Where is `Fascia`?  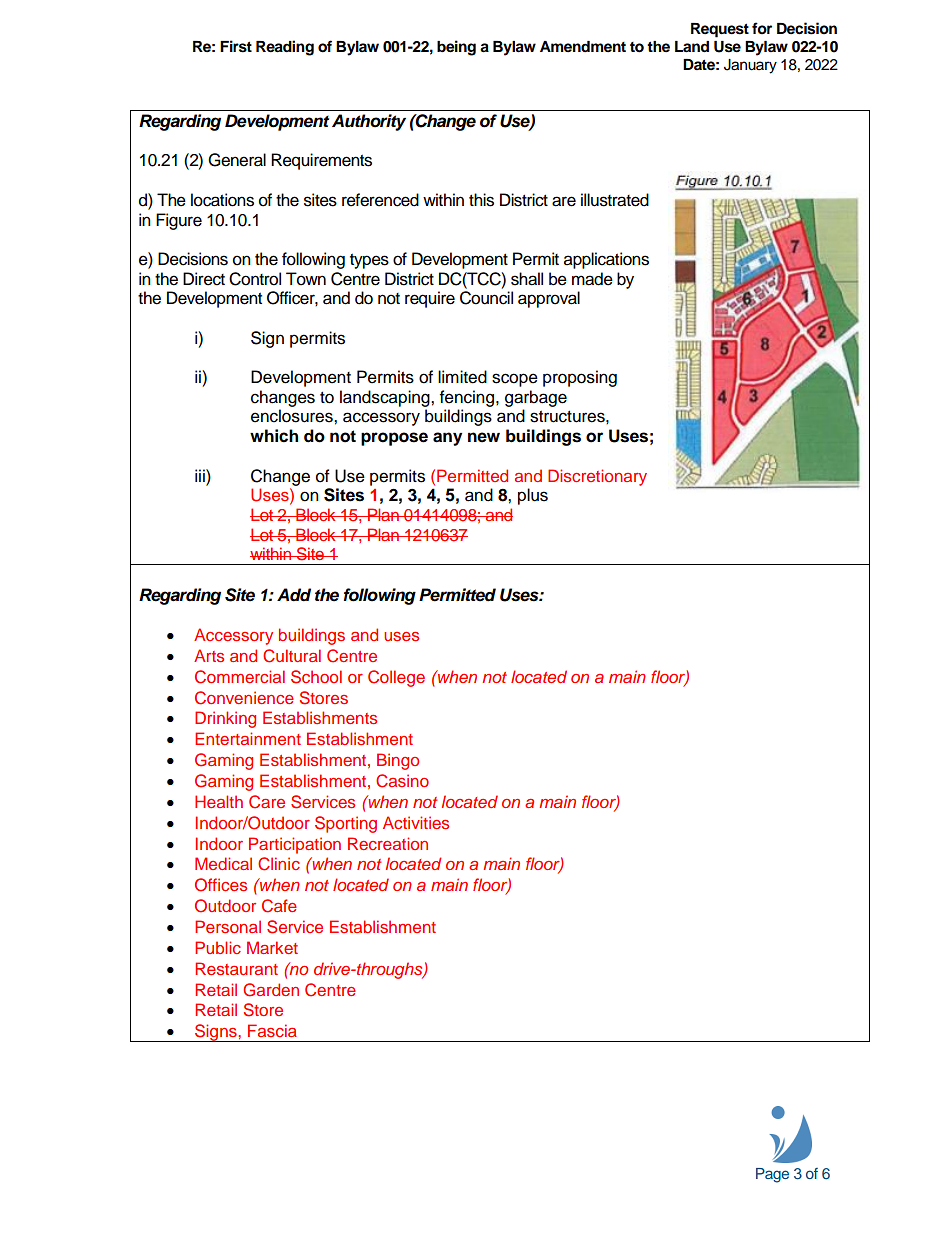
Fascia is located at coordinates (272, 1030).
